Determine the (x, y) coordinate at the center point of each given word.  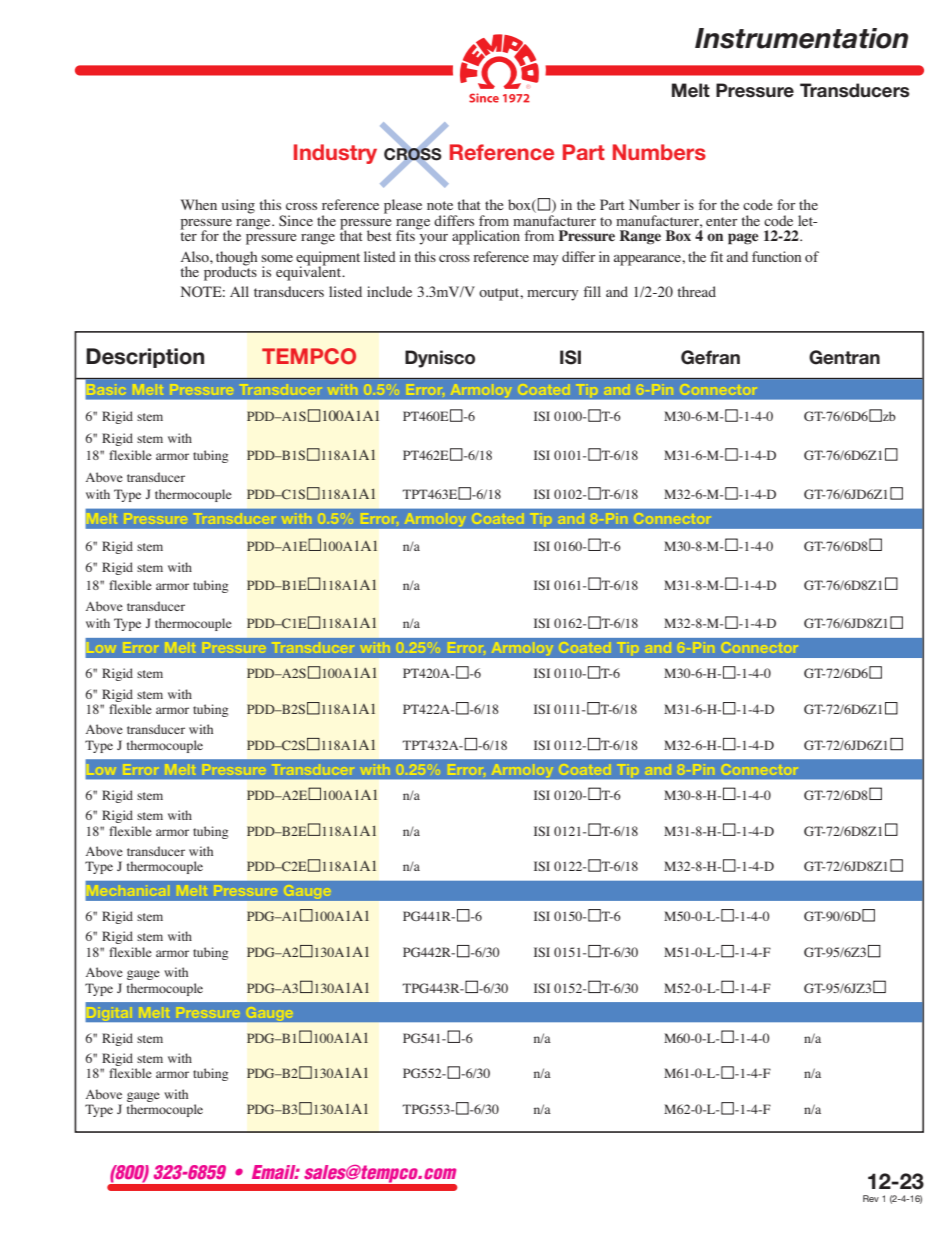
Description (145, 358)
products (230, 272)
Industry (335, 154)
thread (696, 291)
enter (722, 221)
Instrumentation (801, 38)
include (389, 291)
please (403, 206)
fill (592, 291)
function (776, 256)
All (239, 291)
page (743, 239)
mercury (552, 295)
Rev (871, 1198)
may (545, 260)
